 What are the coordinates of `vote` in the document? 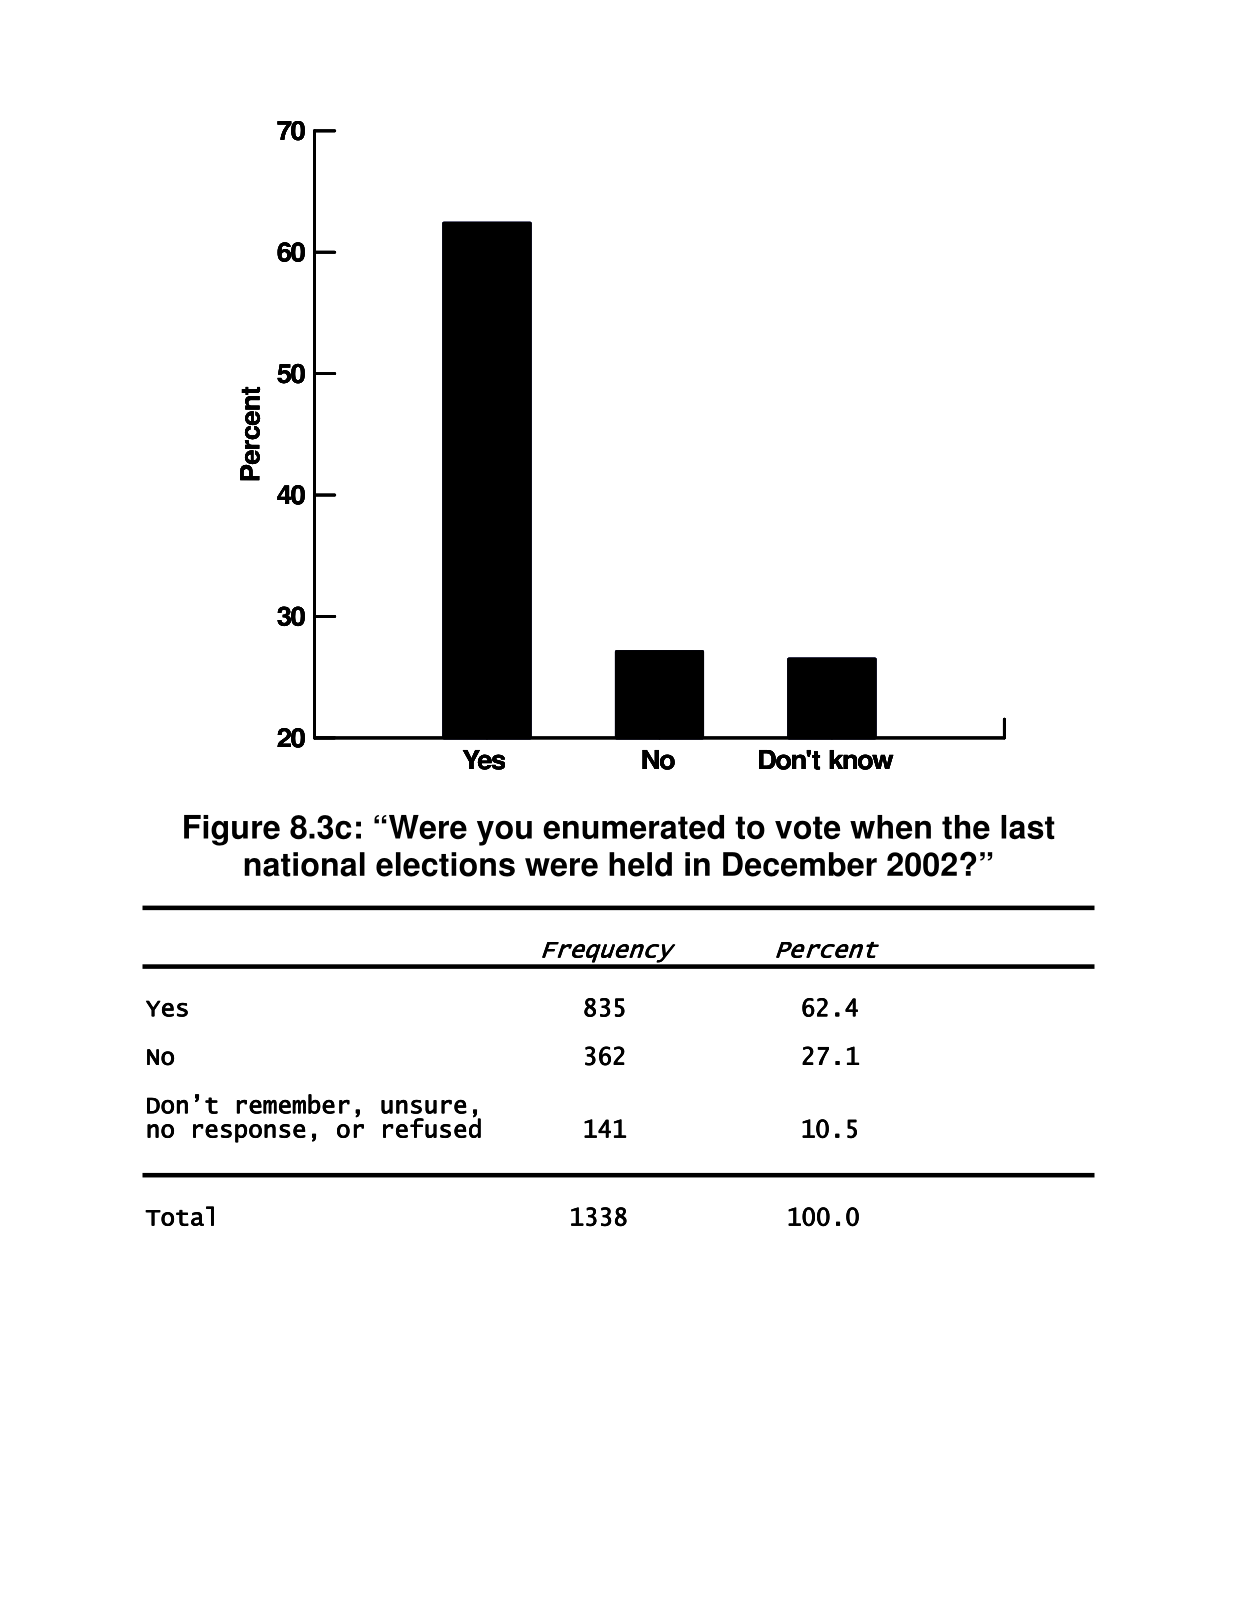 It's located at (807, 828).
